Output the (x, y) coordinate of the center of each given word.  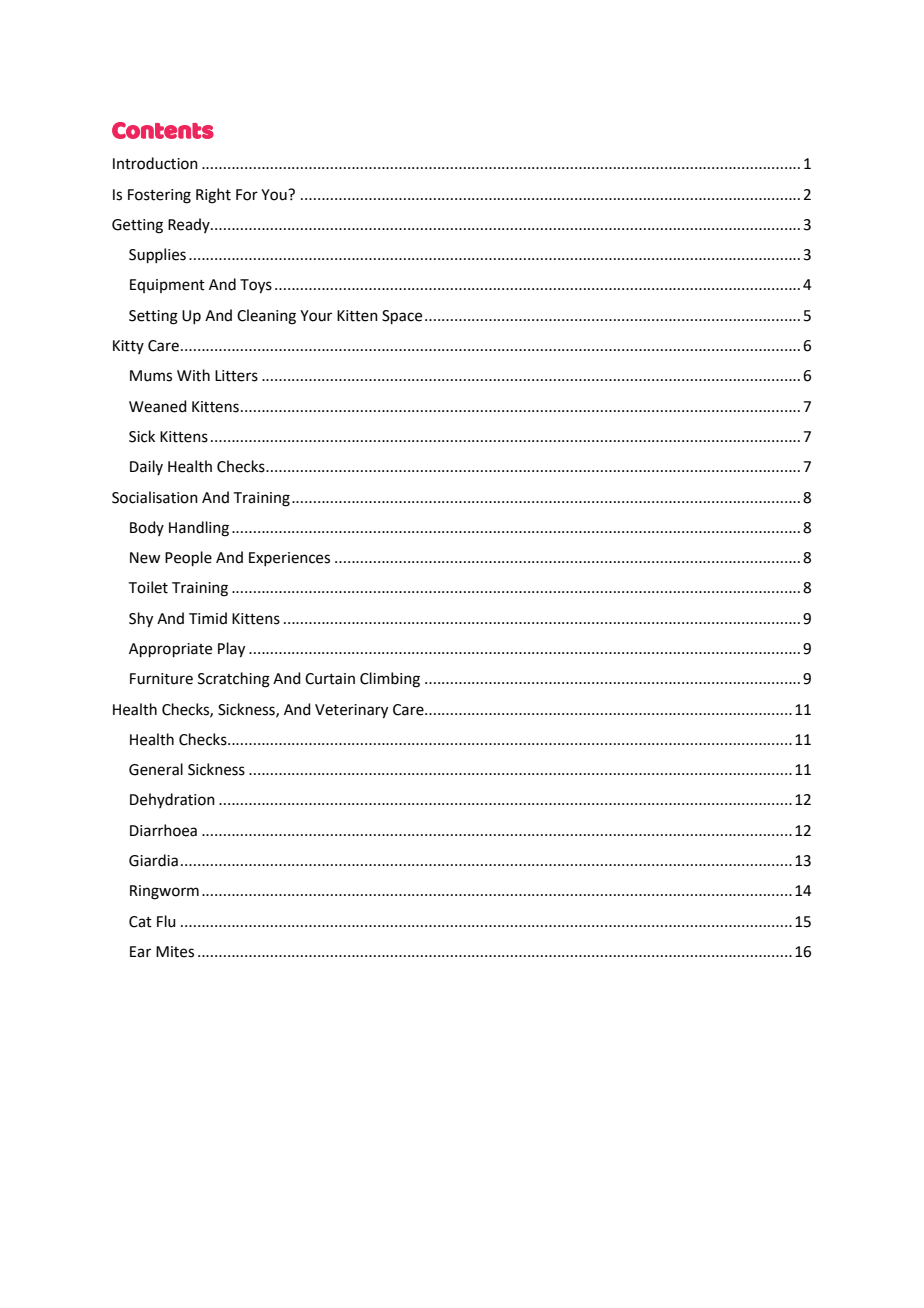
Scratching (234, 680)
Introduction (155, 163)
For (247, 195)
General (156, 769)
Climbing (390, 680)
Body (147, 528)
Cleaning (266, 317)
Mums (151, 376)
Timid (208, 618)
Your (316, 316)
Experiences (289, 559)
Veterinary (351, 711)
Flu (166, 921)
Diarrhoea (163, 830)
